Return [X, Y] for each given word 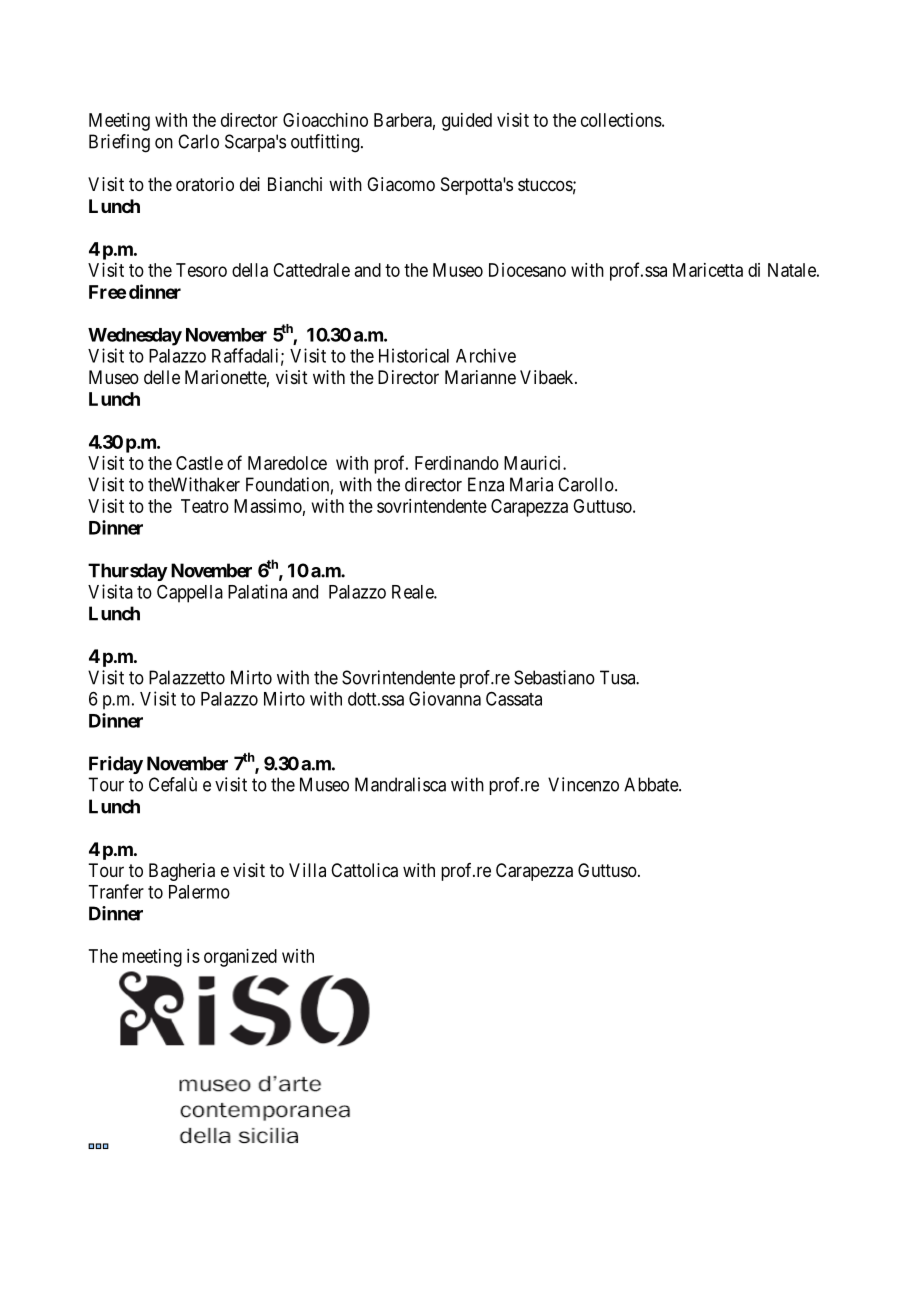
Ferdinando [457, 463]
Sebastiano [554, 677]
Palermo [199, 892]
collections [621, 120]
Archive [486, 355]
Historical [414, 355]
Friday [116, 765]
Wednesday [135, 337]
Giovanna [445, 698]
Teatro [205, 506]
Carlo [198, 141]
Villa [307, 870]
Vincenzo [583, 784]
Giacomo [401, 184]
